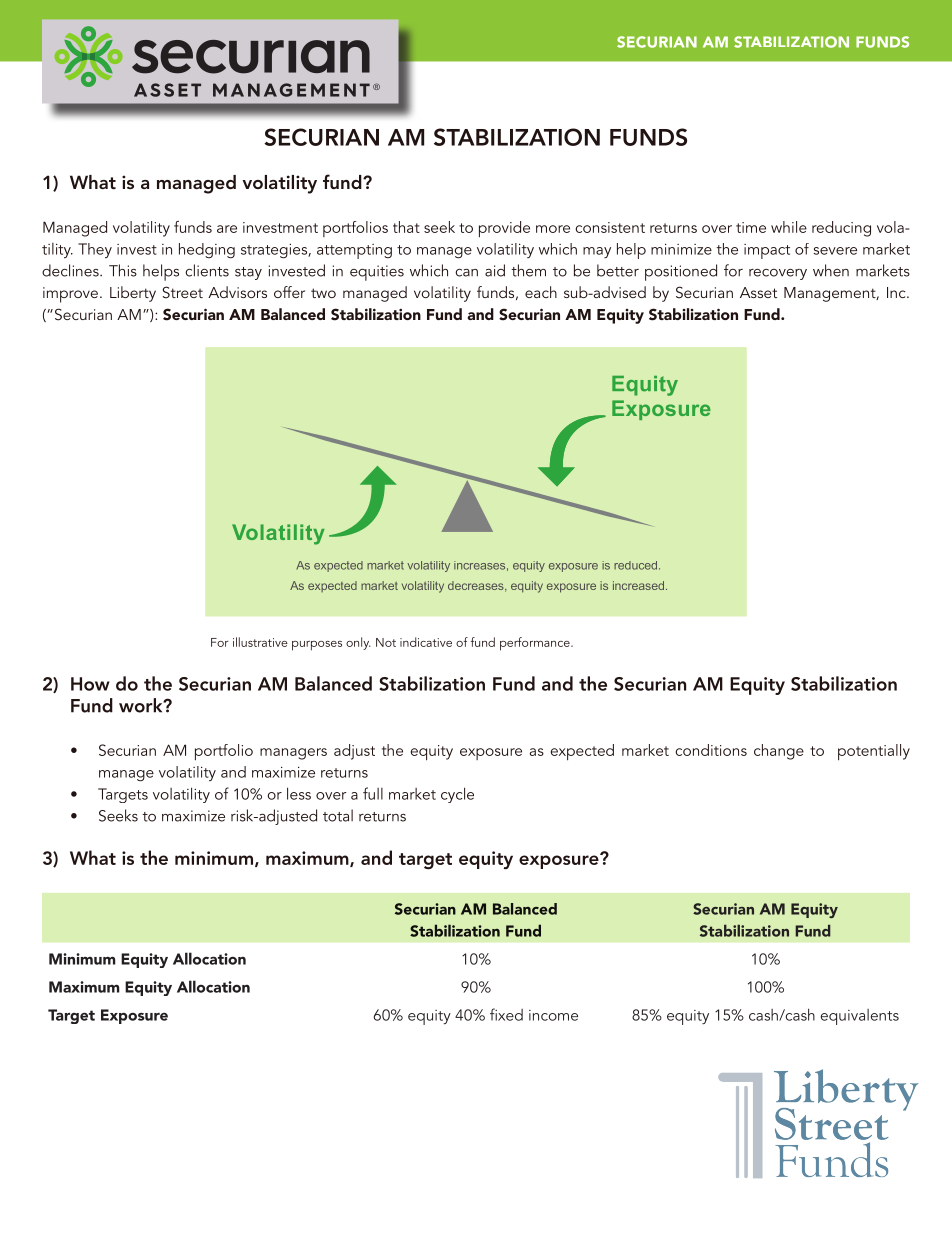  What do you see at coordinates (426, 642) in the page?
I see `indicative` at bounding box center [426, 642].
